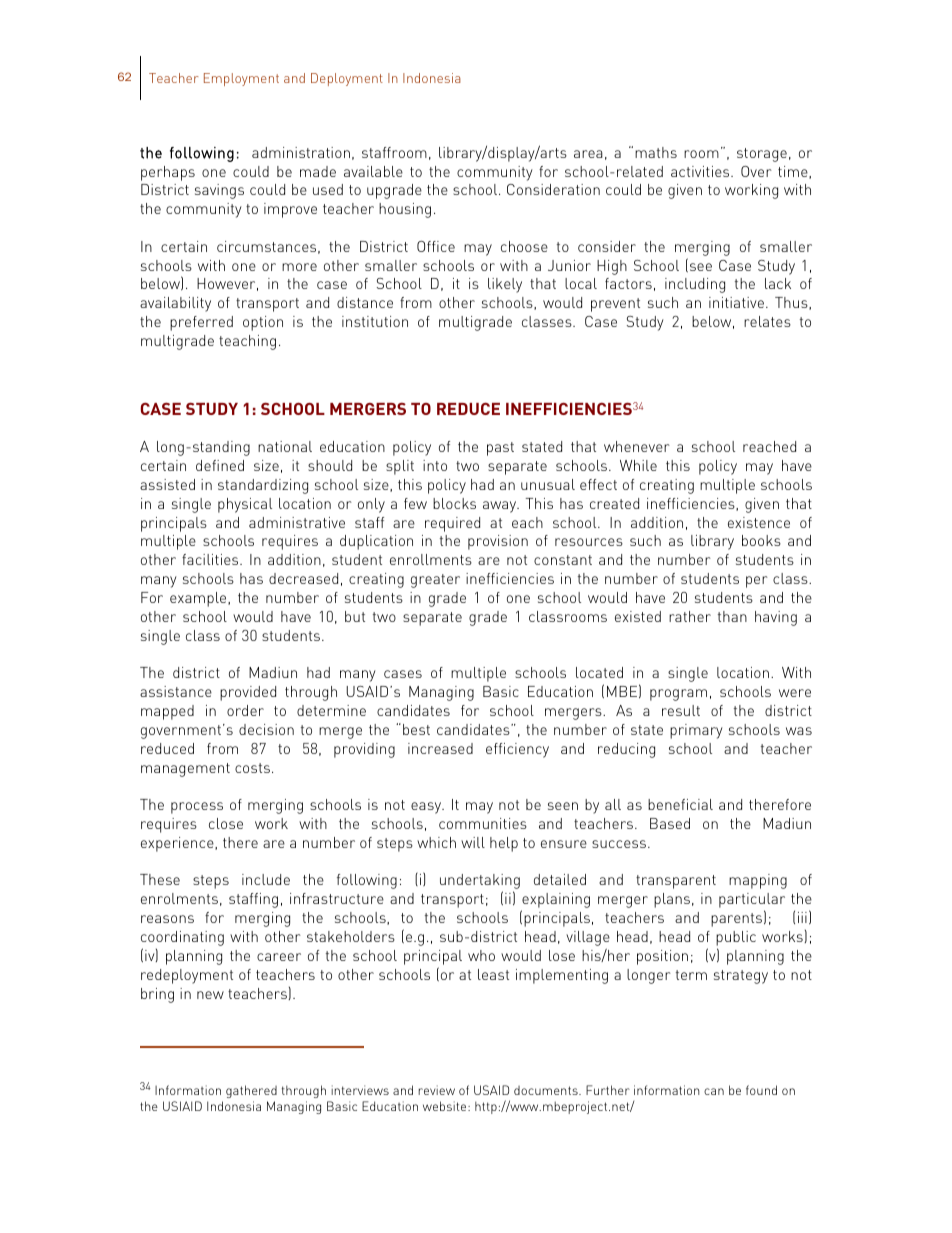  What do you see at coordinates (588, 154) in the screenshot?
I see `area` at bounding box center [588, 154].
